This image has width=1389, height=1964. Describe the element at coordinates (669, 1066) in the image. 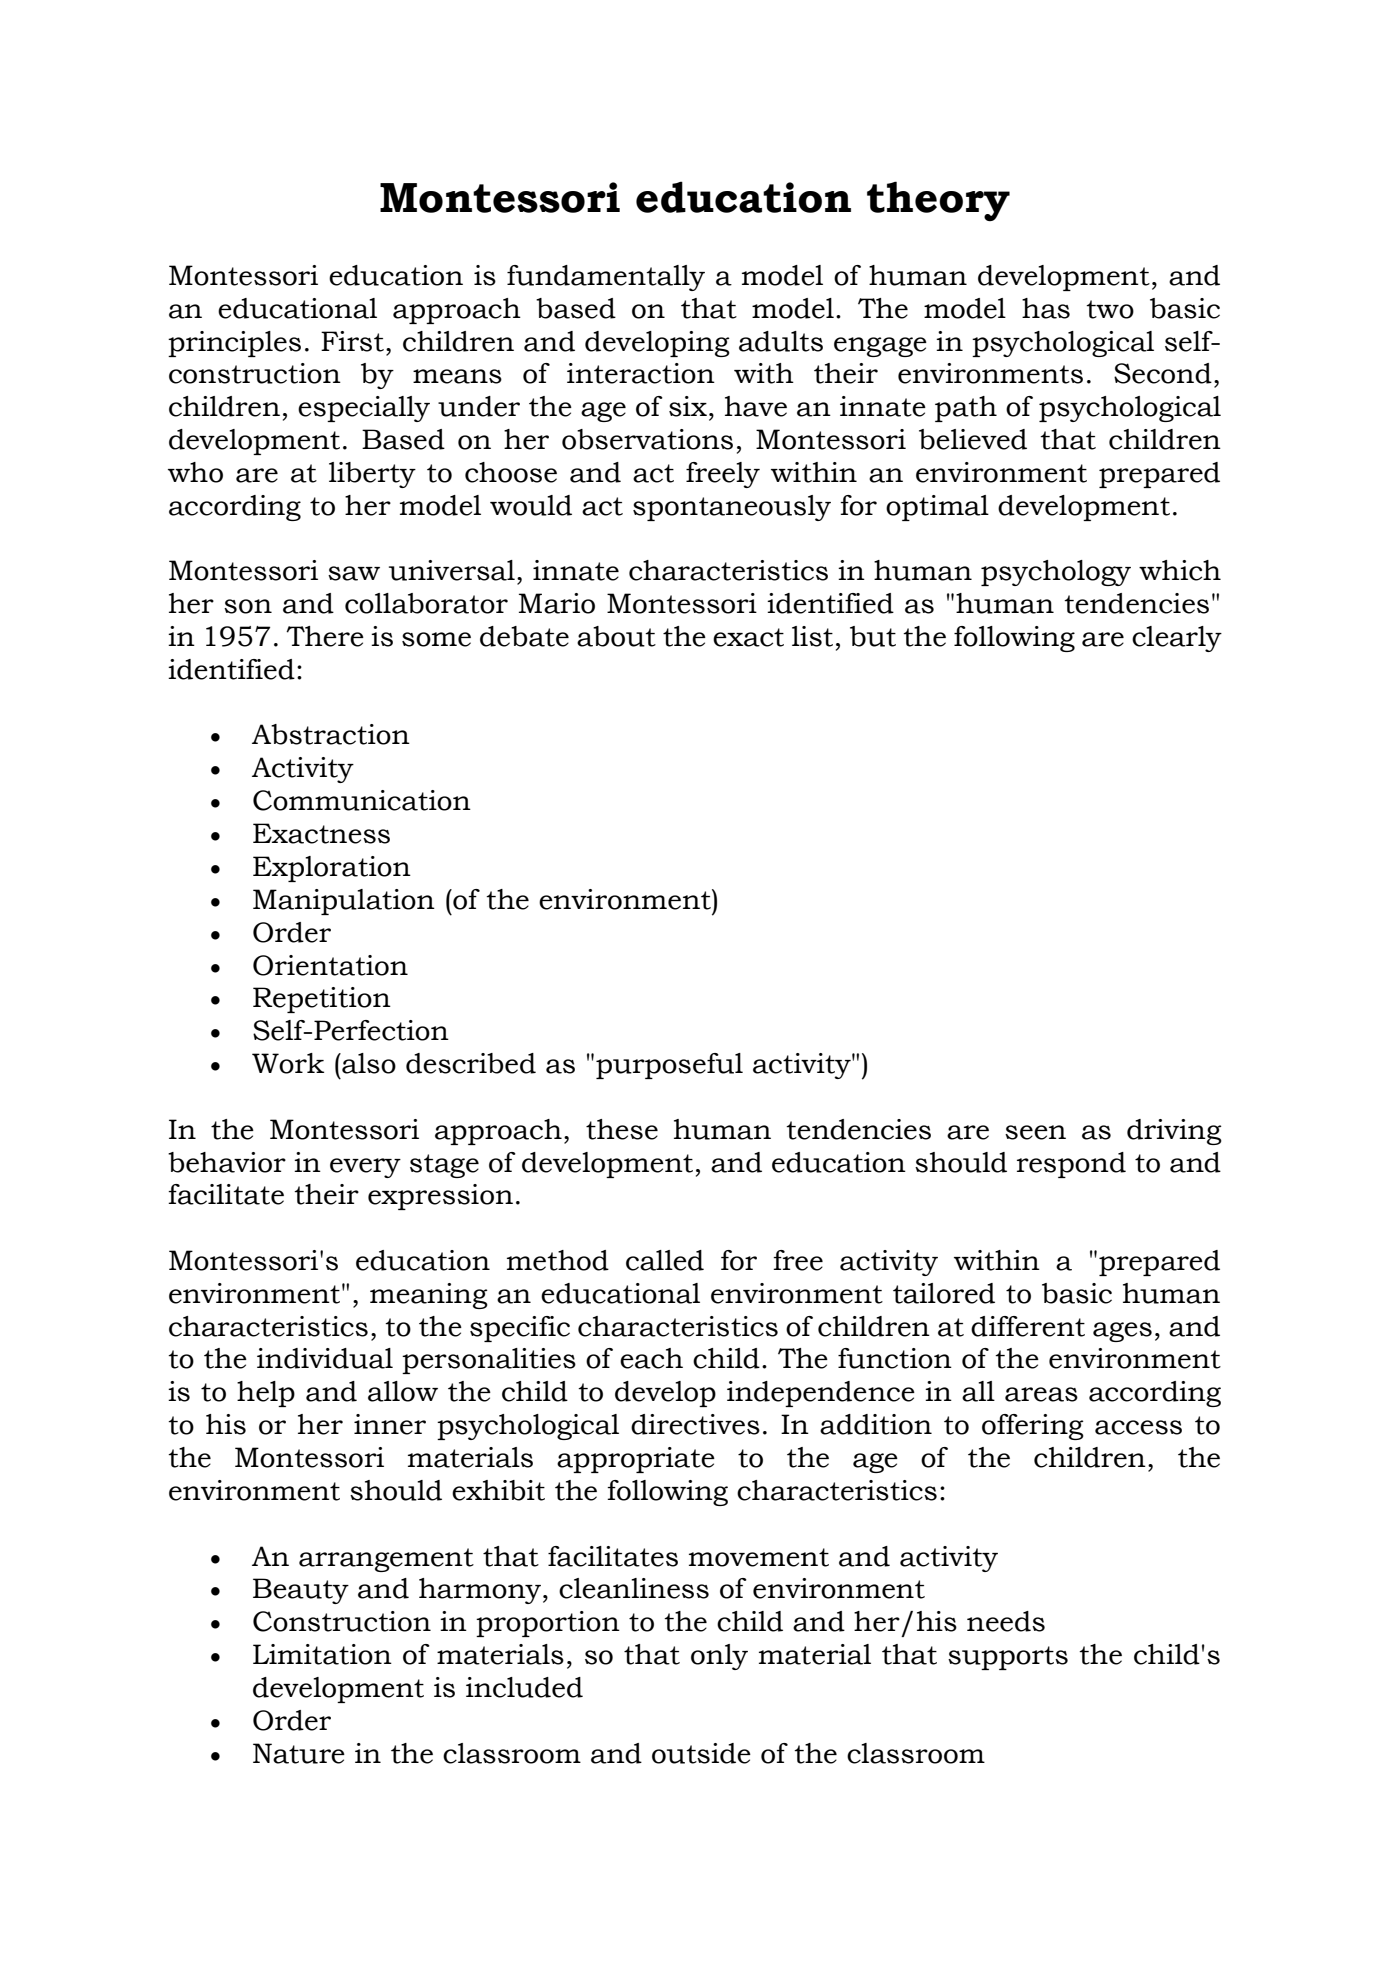

I see `purposeful` at that location.
